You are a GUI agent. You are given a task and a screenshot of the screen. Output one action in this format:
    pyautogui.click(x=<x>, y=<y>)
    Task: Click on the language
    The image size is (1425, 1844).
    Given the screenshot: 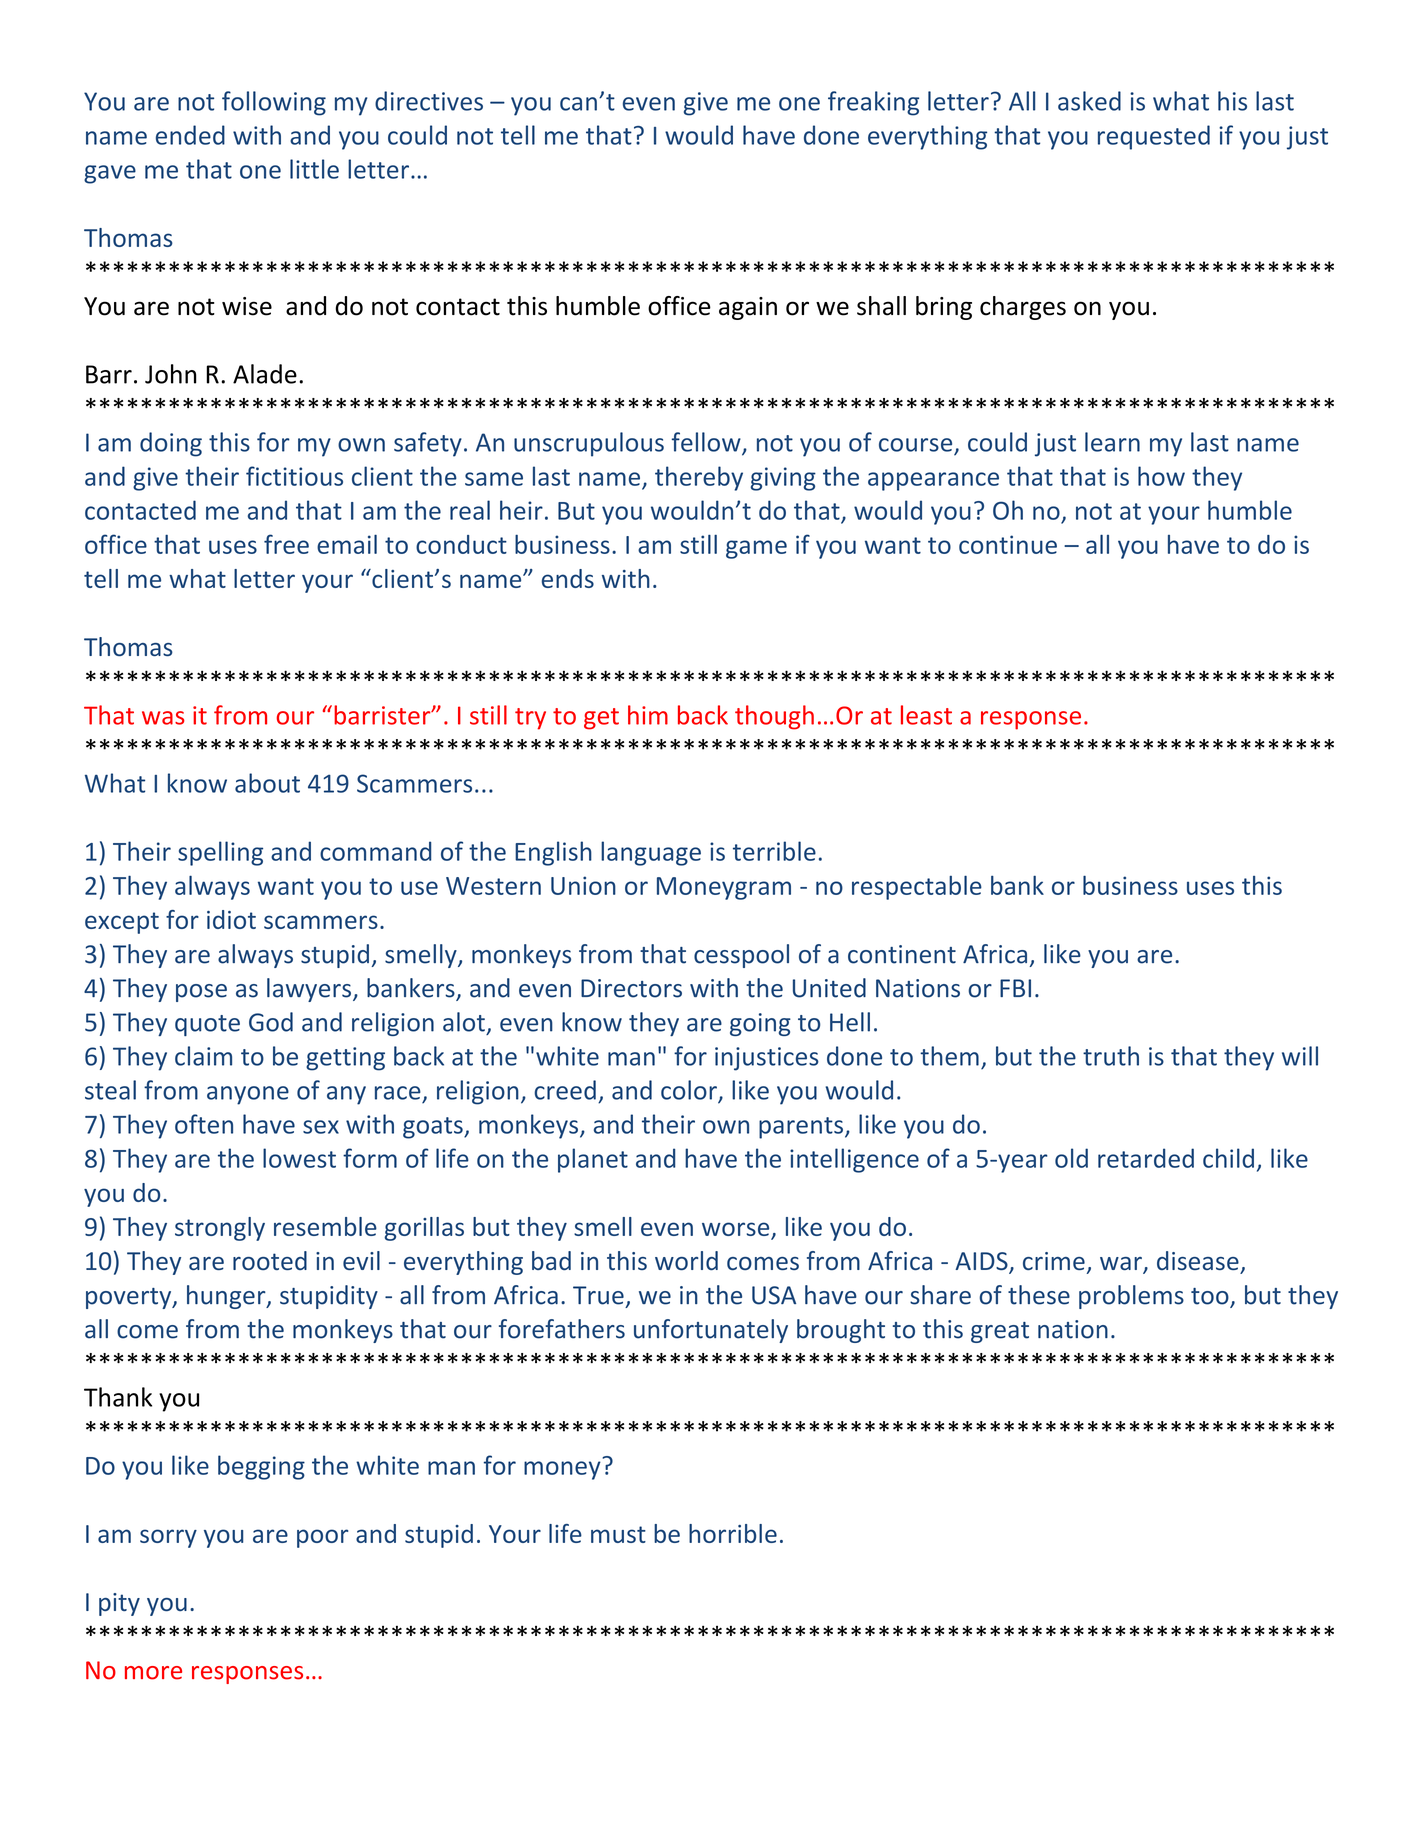 What is the action you would take?
    pyautogui.click(x=651, y=853)
